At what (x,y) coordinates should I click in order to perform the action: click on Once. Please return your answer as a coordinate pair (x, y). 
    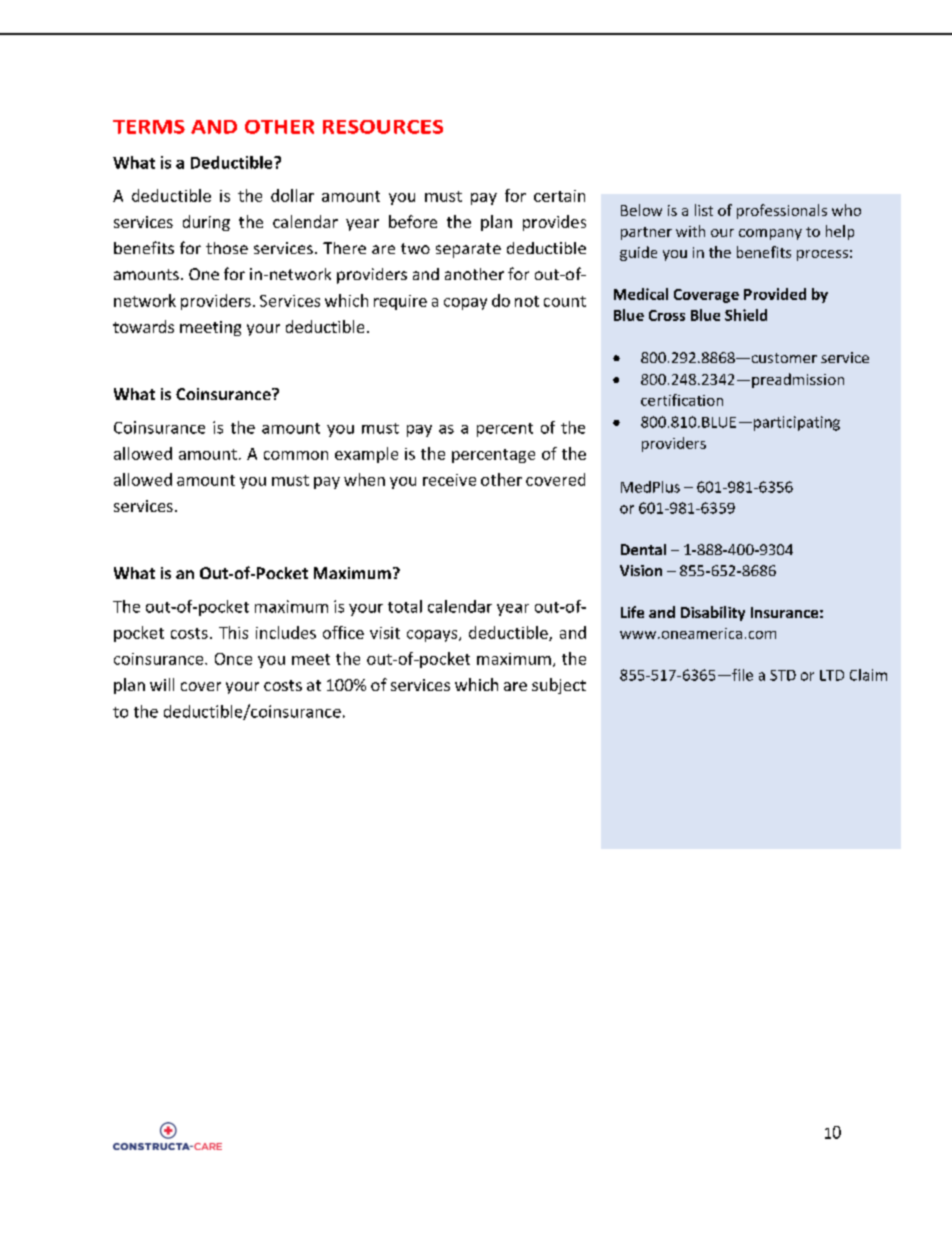
    Looking at the image, I should click on (233, 659).
